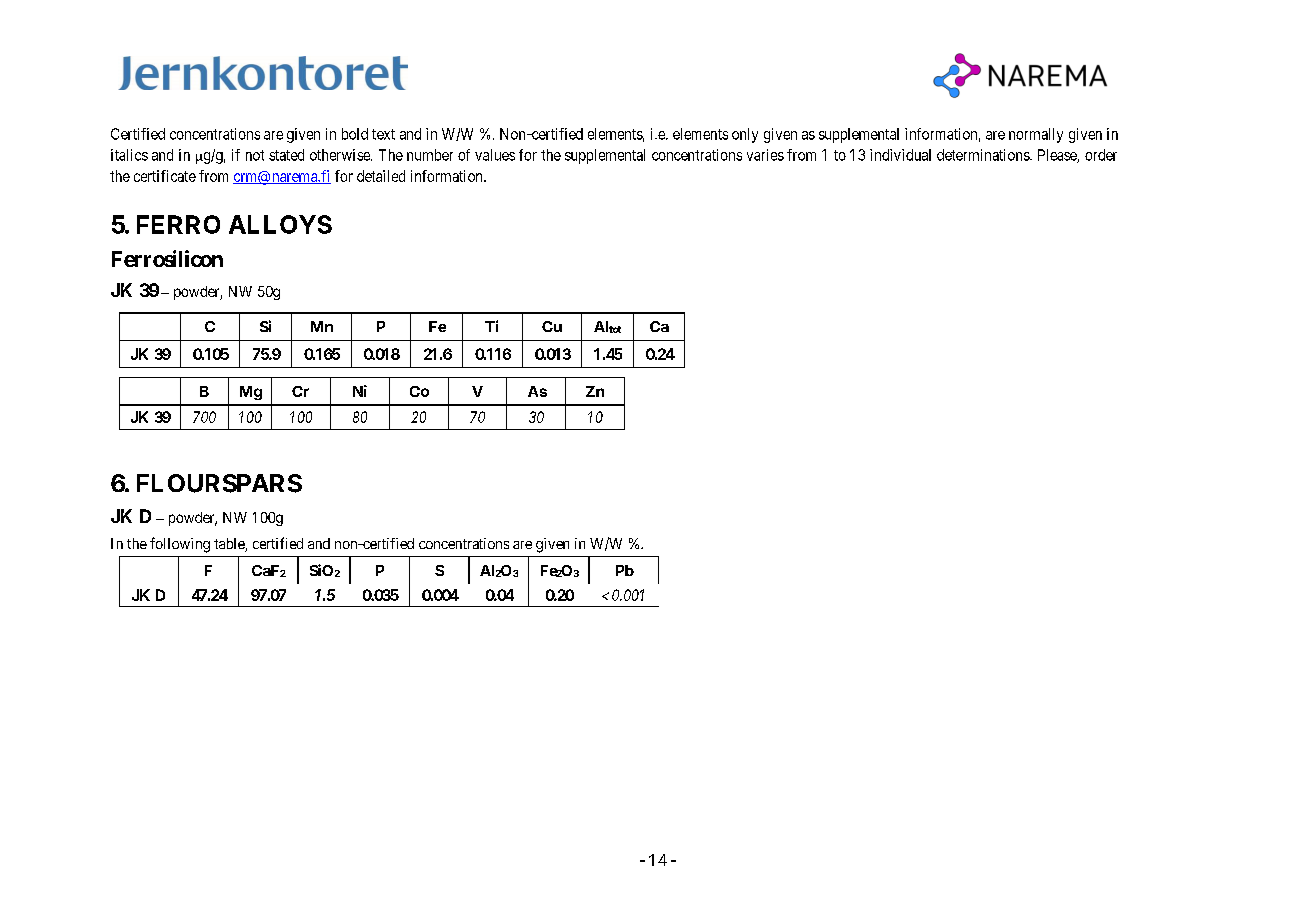 This page has width=1308, height=924. What do you see at coordinates (255, 155) in the page?
I see `not` at bounding box center [255, 155].
